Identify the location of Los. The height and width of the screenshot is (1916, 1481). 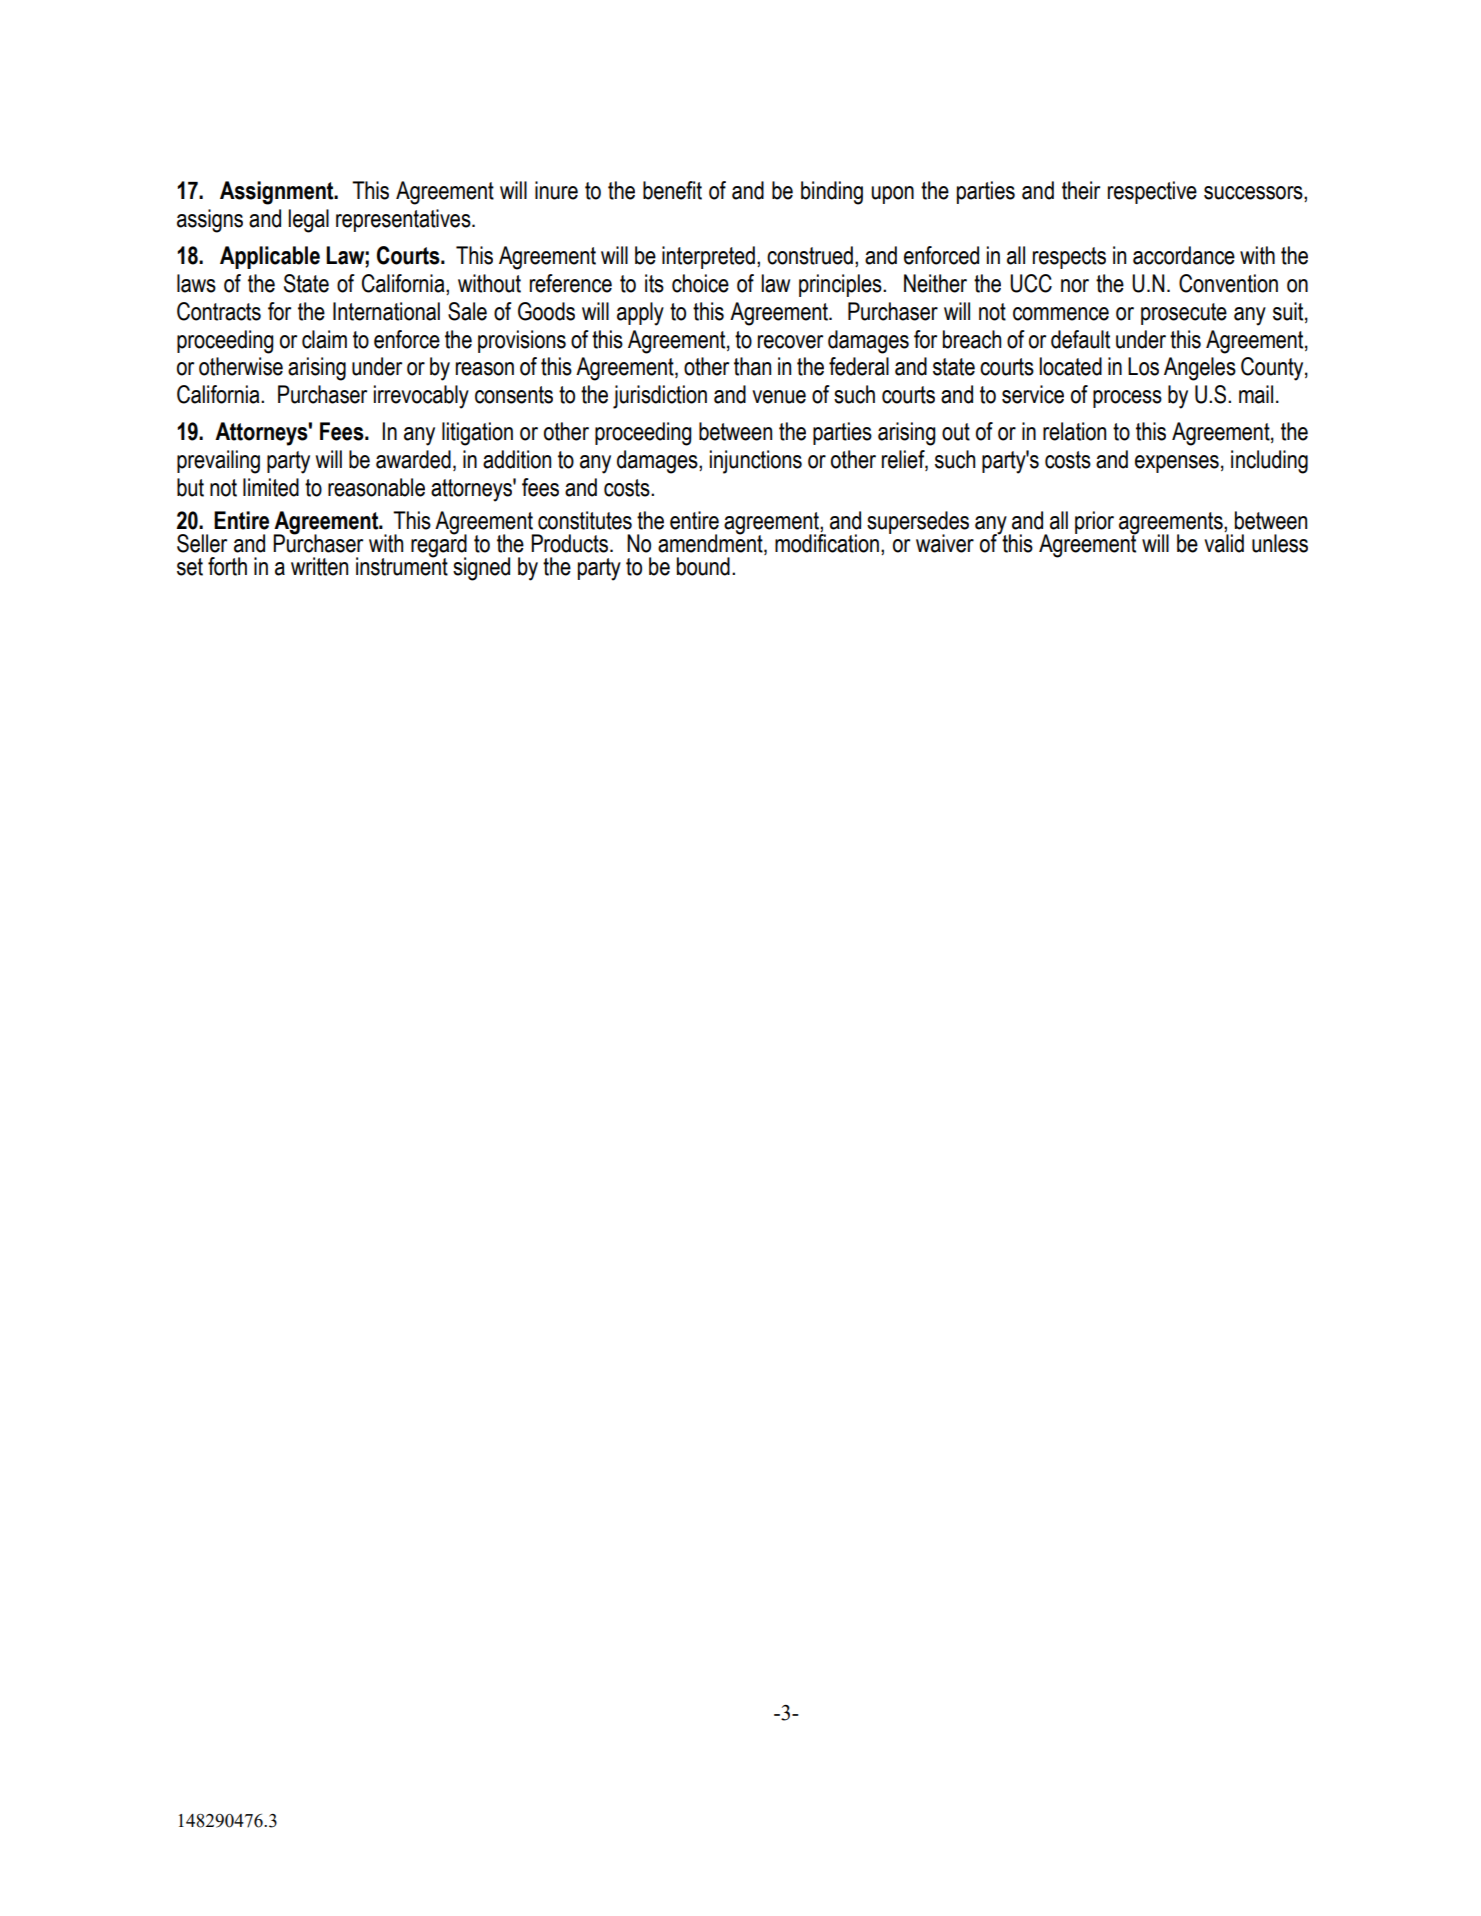
(1143, 366).
